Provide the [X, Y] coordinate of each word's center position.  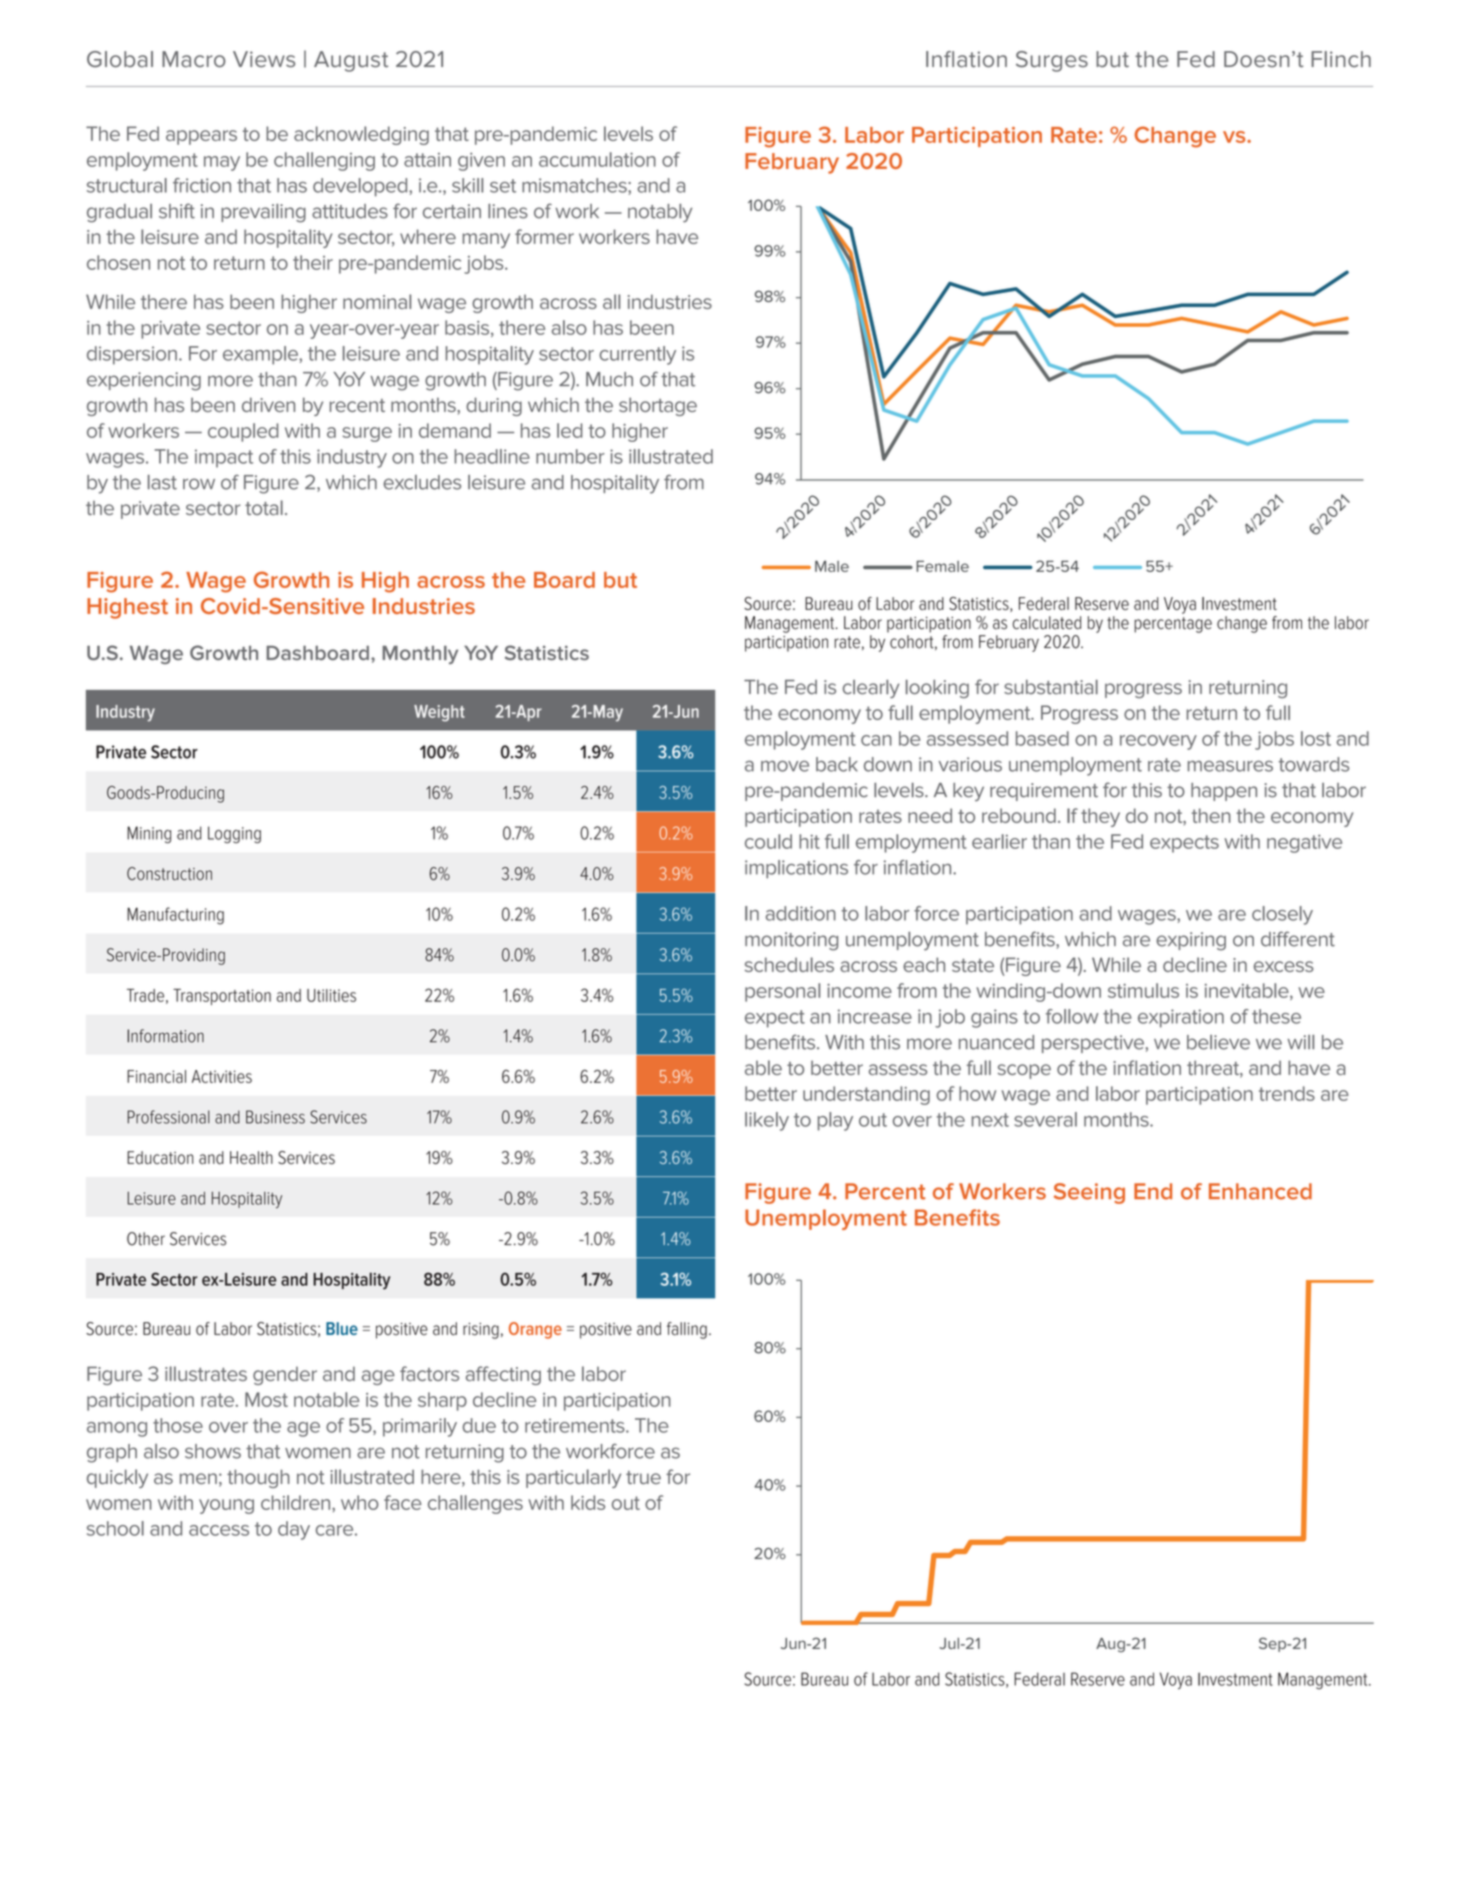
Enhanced [1260, 1191]
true [643, 1477]
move [785, 766]
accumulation [597, 159]
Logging [234, 834]
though [258, 1478]
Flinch [1341, 59]
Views [264, 59]
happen [1224, 792]
